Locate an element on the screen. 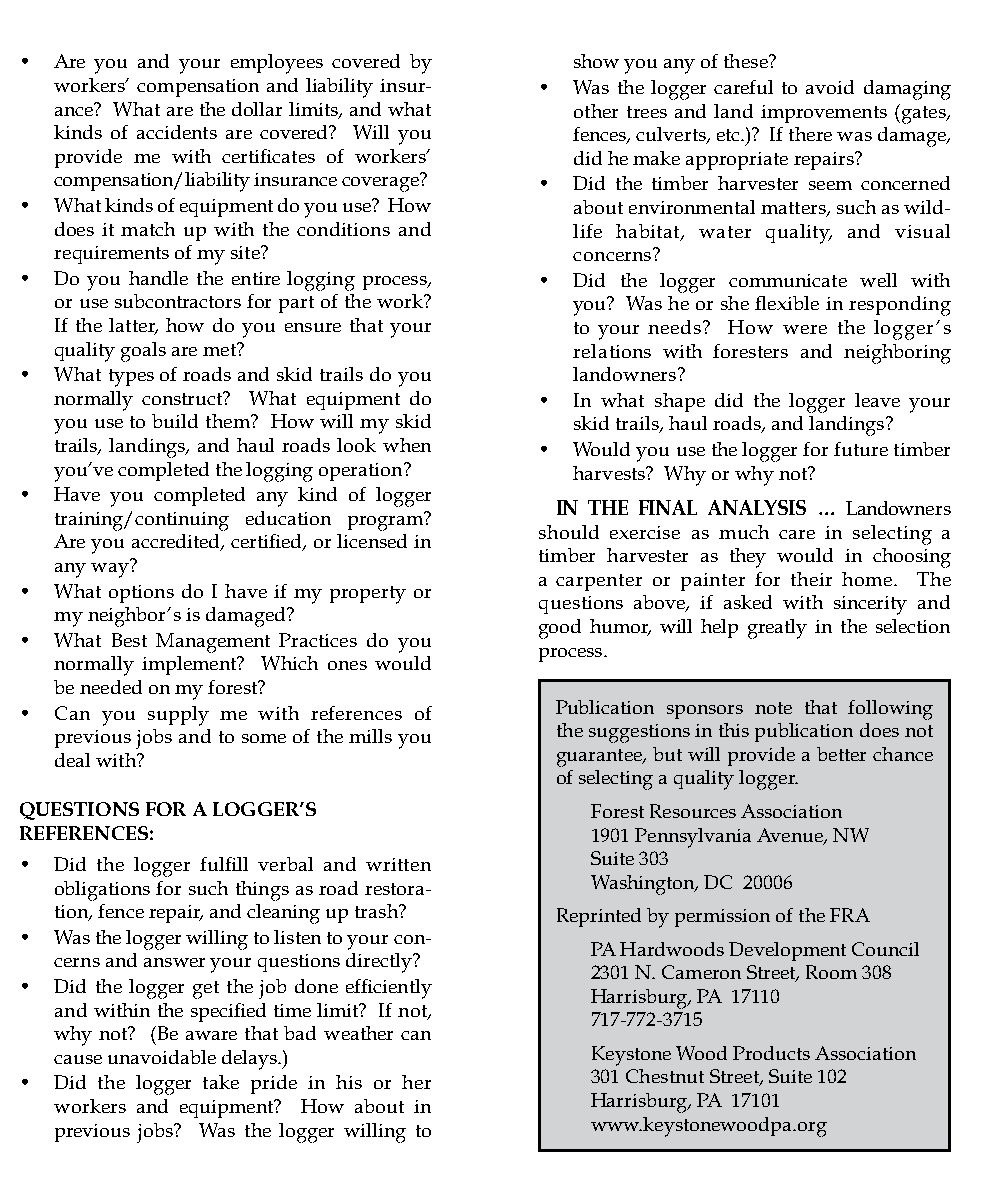 This screenshot has width=991, height=1204. leave is located at coordinates (877, 400).
